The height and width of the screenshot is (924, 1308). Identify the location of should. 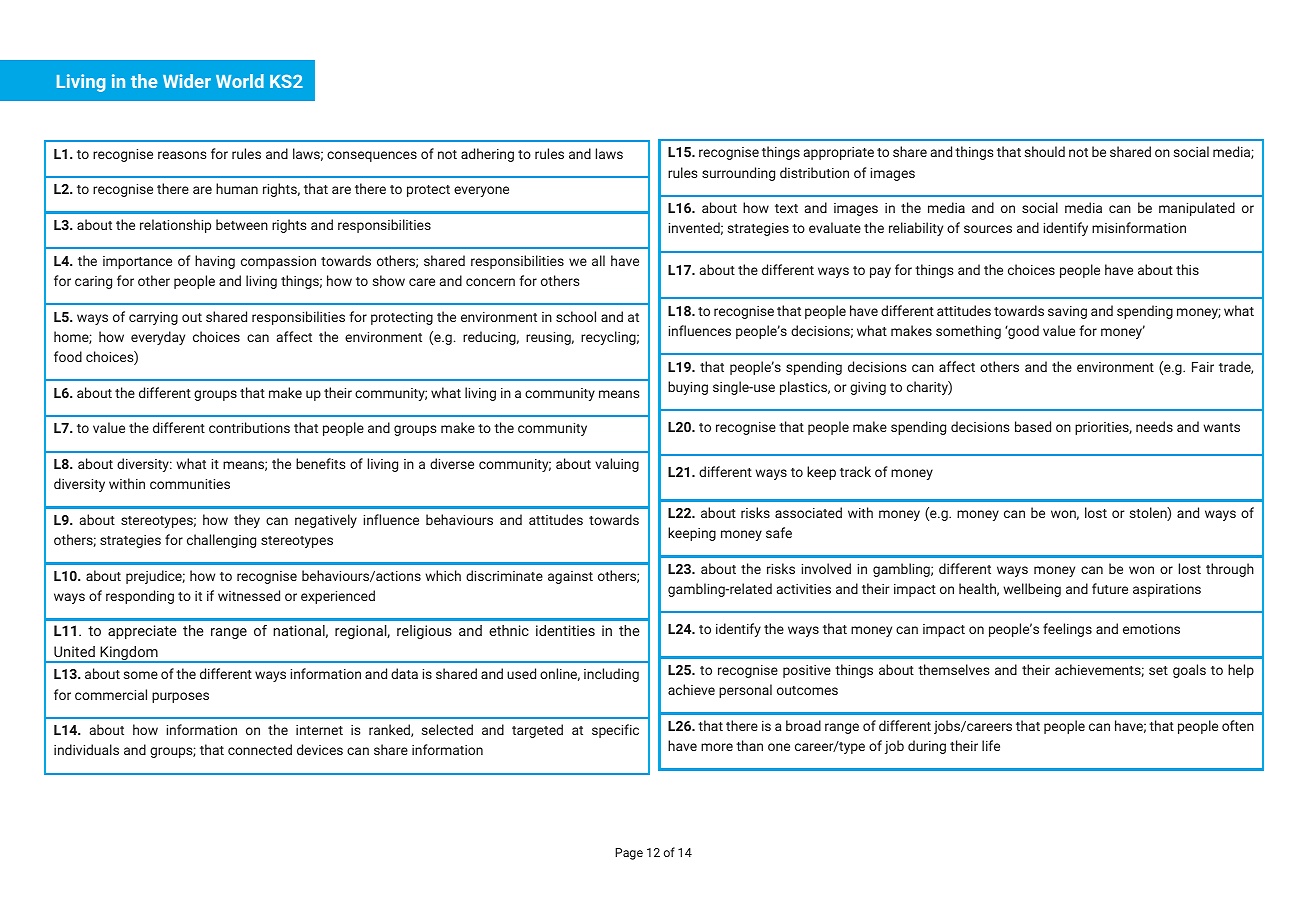
(1045, 151).
